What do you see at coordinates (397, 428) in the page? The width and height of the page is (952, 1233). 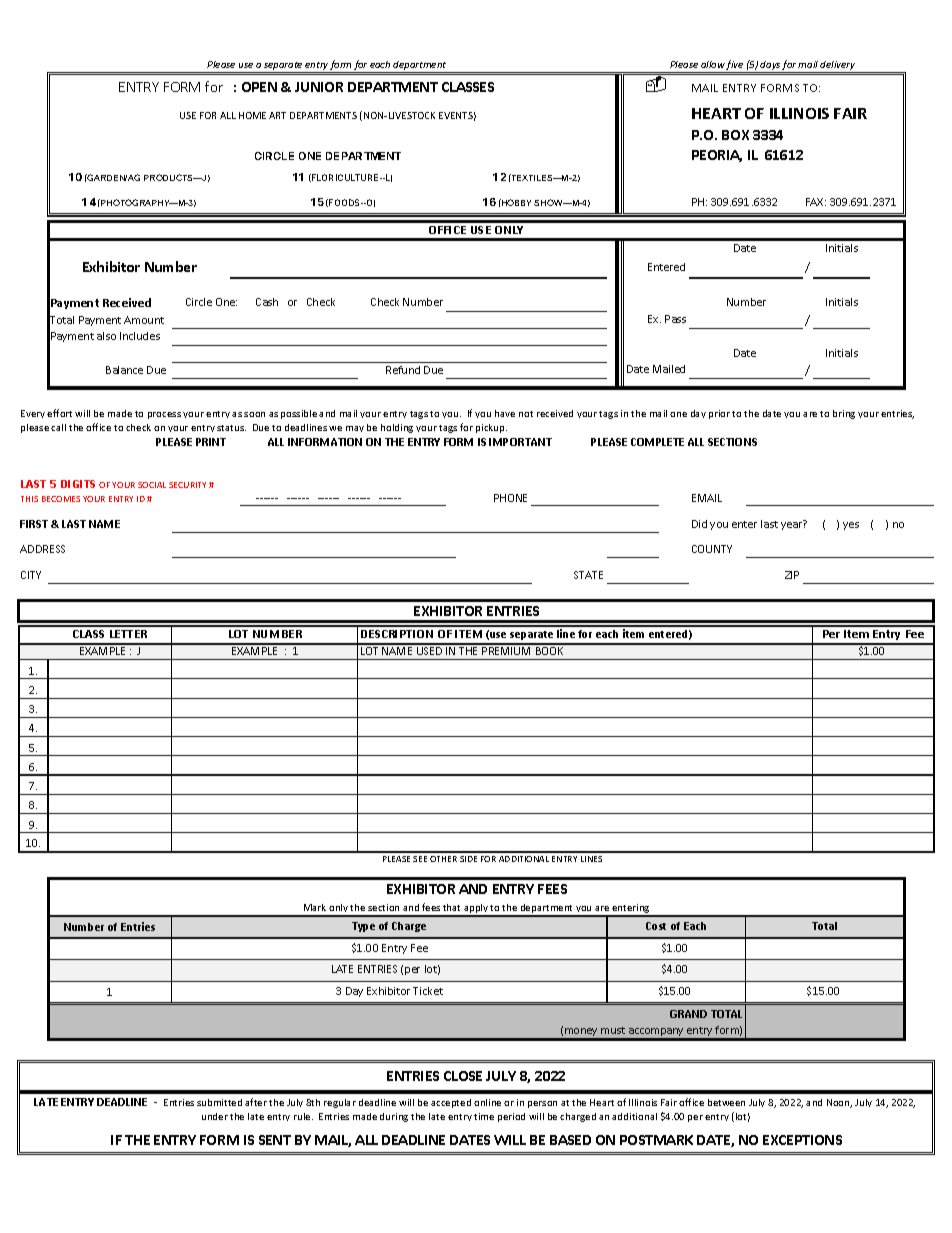 I see `holding` at bounding box center [397, 428].
